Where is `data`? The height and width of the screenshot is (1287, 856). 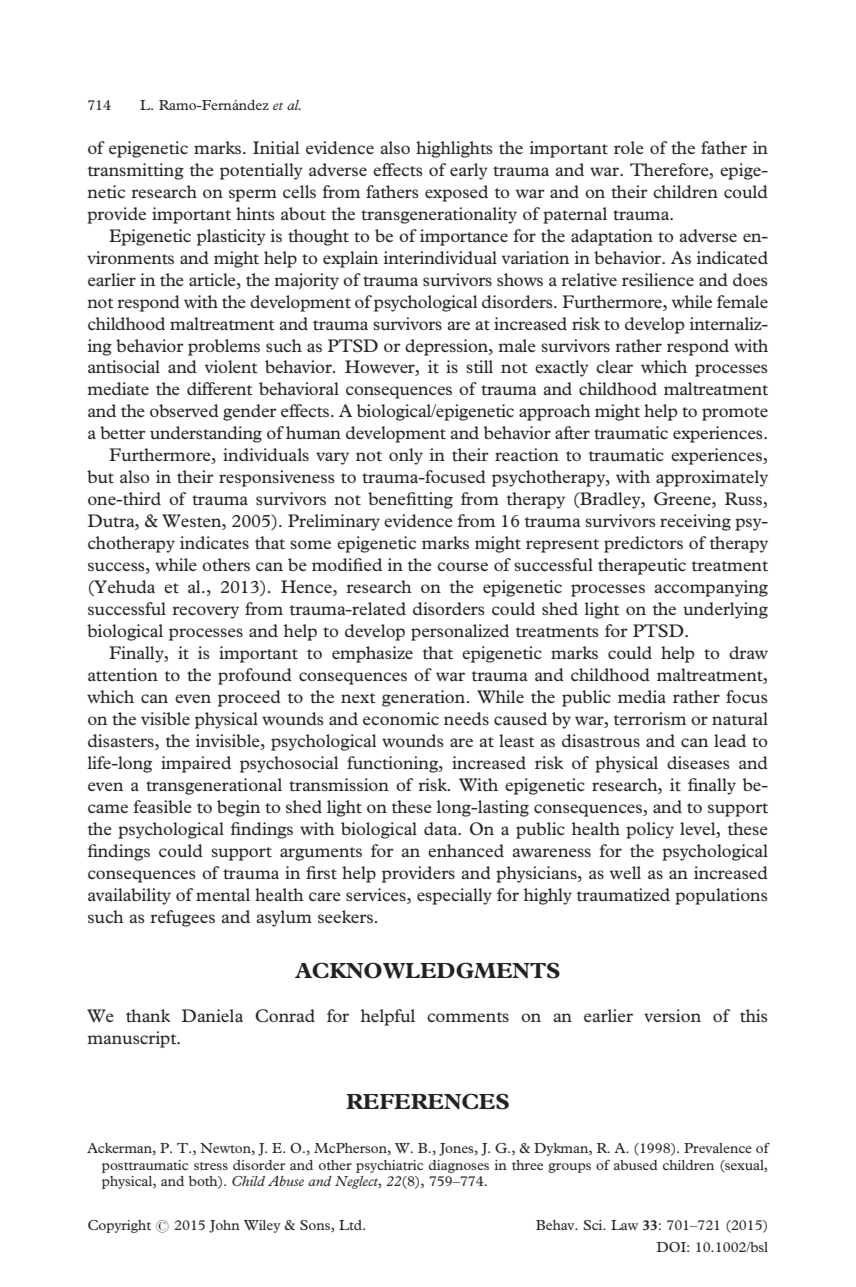 data is located at coordinates (441, 828).
